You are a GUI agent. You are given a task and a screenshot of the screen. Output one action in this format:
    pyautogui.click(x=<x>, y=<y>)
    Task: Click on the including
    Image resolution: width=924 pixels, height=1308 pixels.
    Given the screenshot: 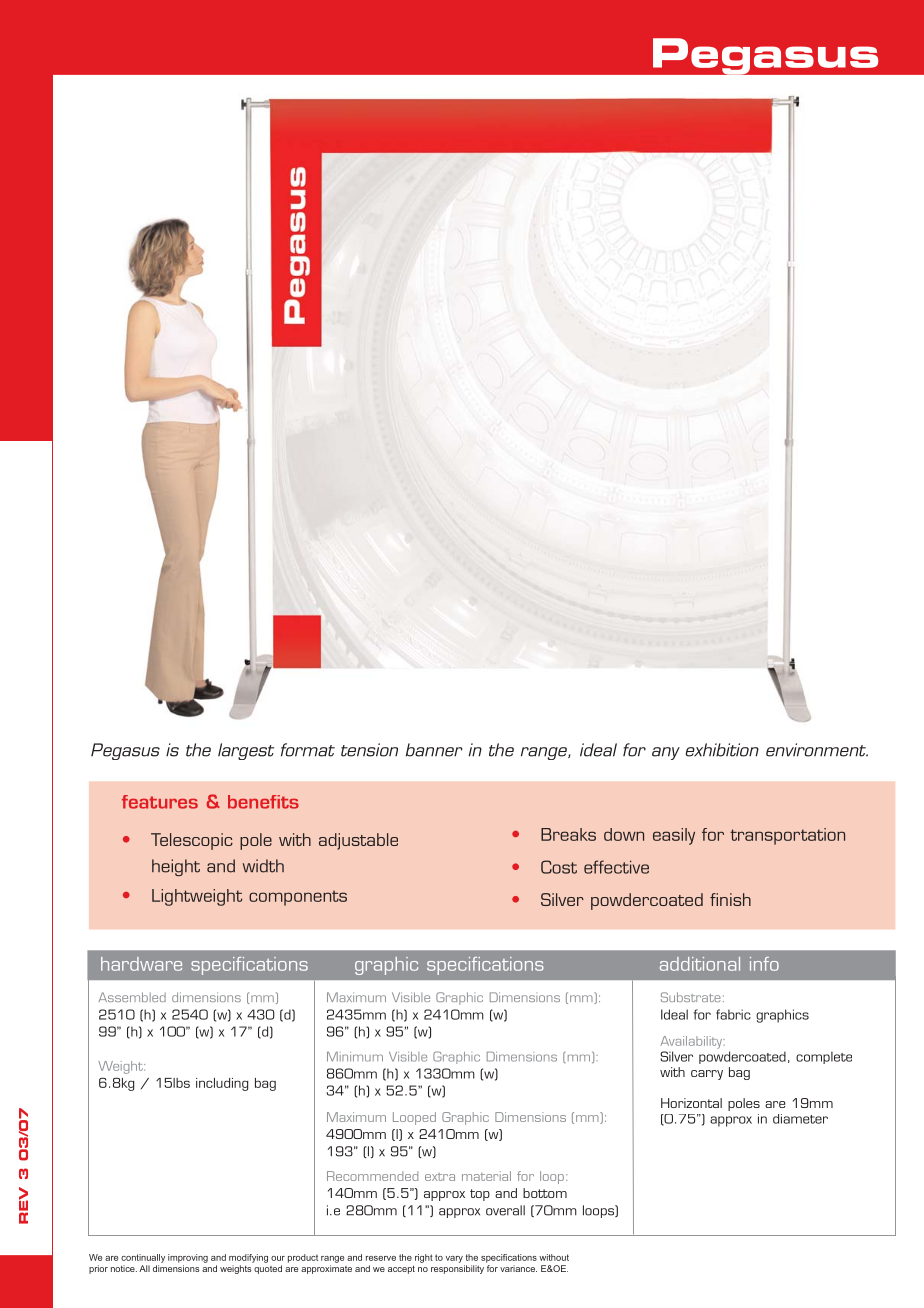 What is the action you would take?
    pyautogui.click(x=222, y=1084)
